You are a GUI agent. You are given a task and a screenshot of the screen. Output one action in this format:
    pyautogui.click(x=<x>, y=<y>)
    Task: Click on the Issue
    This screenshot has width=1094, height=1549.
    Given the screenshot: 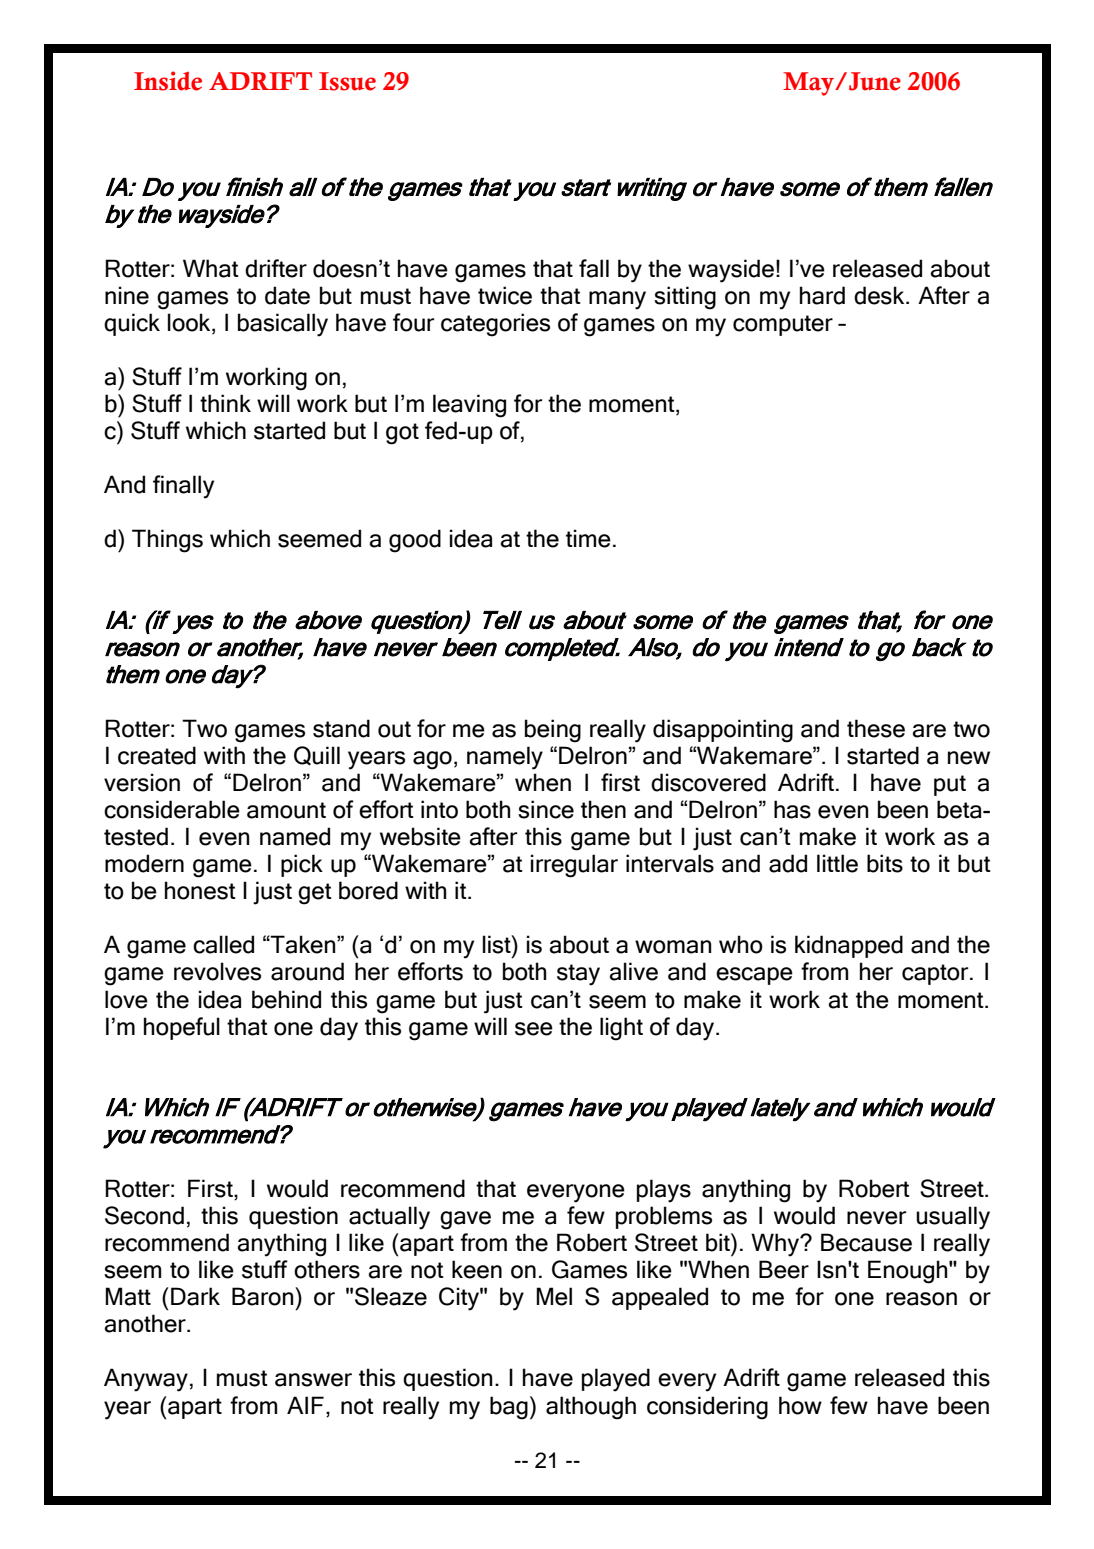 What is the action you would take?
    pyautogui.click(x=347, y=81)
